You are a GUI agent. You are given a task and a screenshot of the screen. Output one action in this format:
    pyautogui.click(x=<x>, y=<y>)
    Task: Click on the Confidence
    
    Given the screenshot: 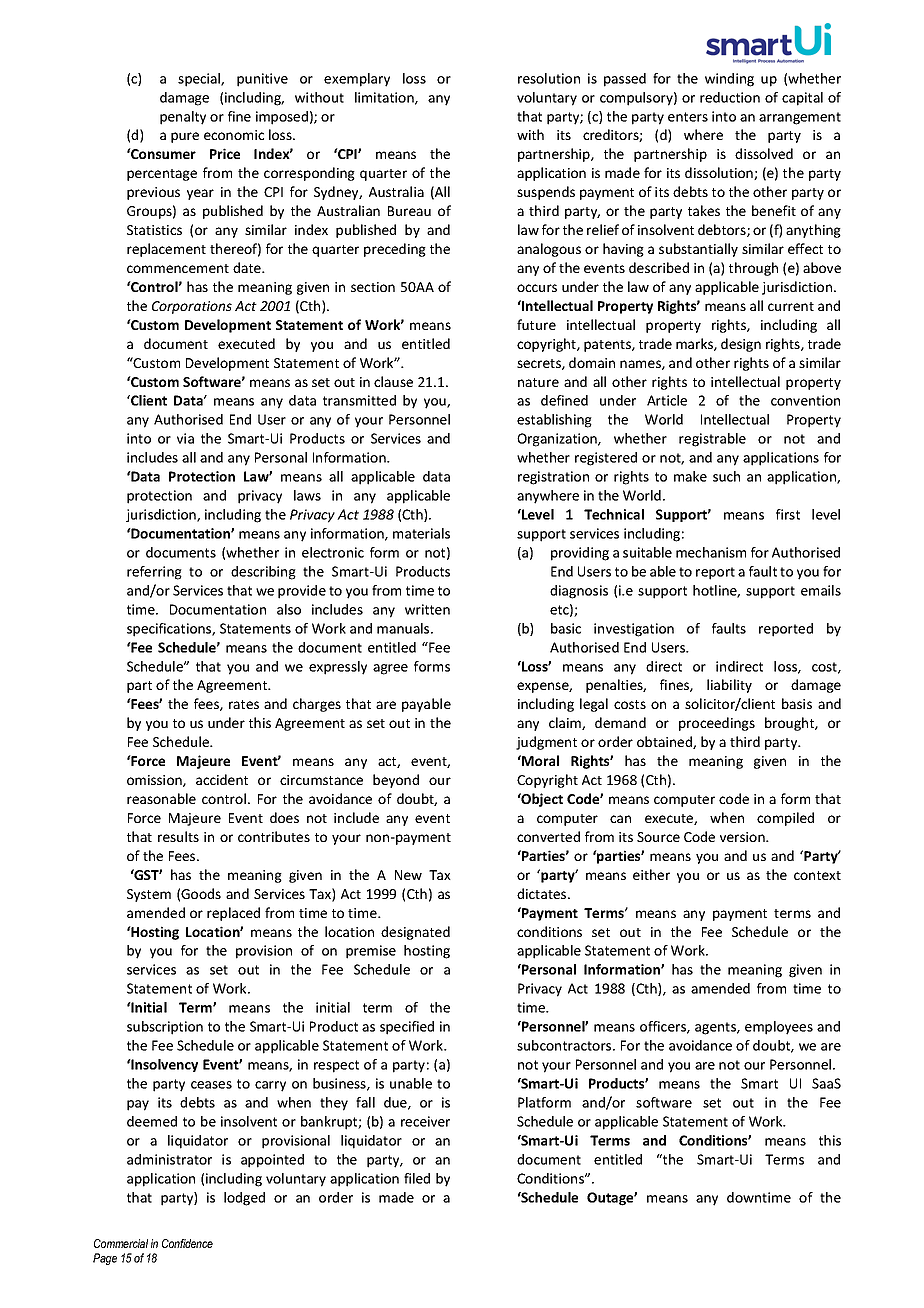 What is the action you would take?
    pyautogui.click(x=187, y=1243)
